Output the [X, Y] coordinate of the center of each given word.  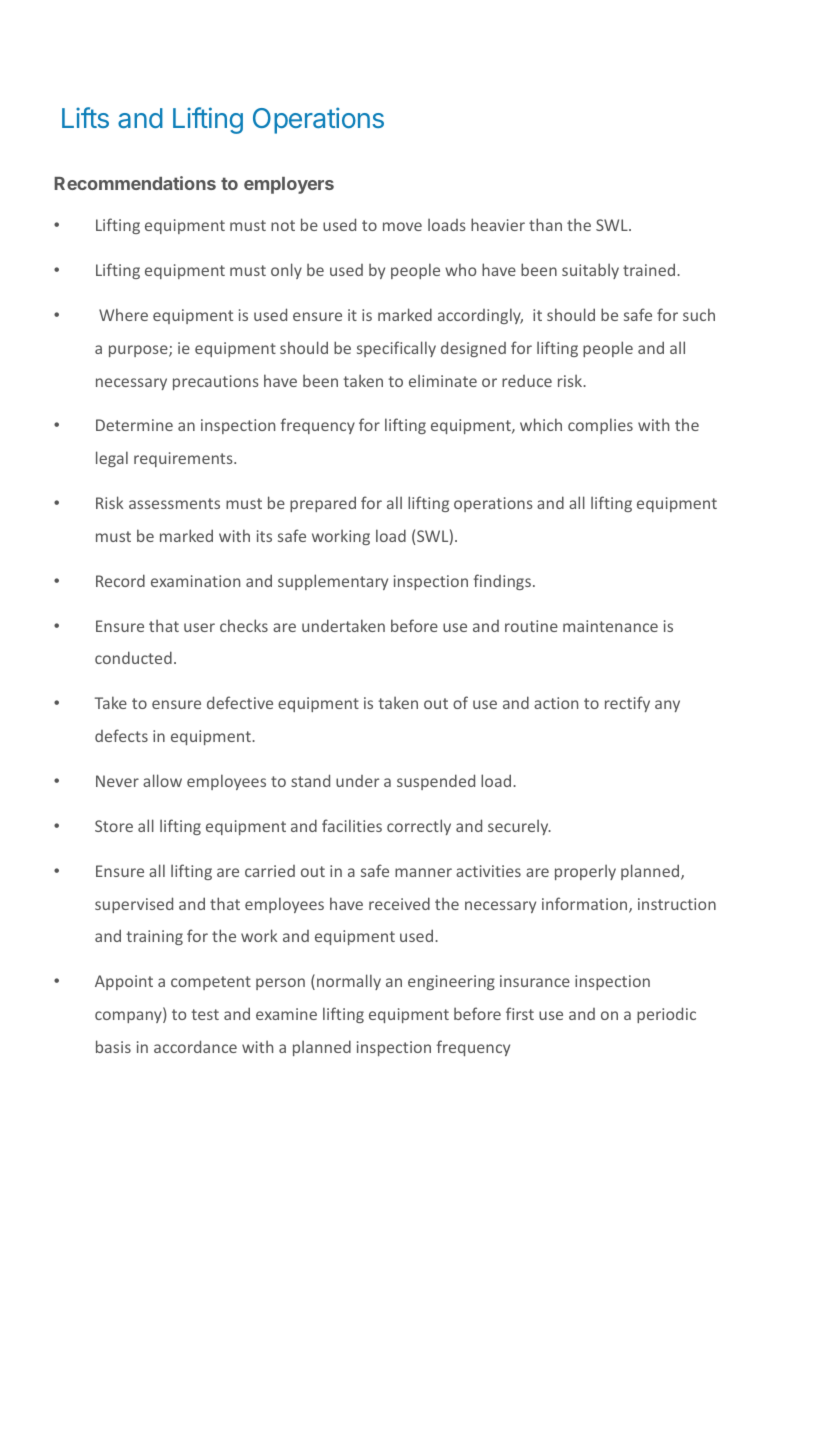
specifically [396, 349]
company [129, 1017]
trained [650, 269]
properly [585, 872]
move [402, 226]
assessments [174, 503]
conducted [133, 657]
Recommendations [135, 183]
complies [600, 426]
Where [123, 314]
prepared [323, 504]
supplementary [333, 582]
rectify [627, 704]
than [545, 224]
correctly [419, 827]
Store [114, 826]
